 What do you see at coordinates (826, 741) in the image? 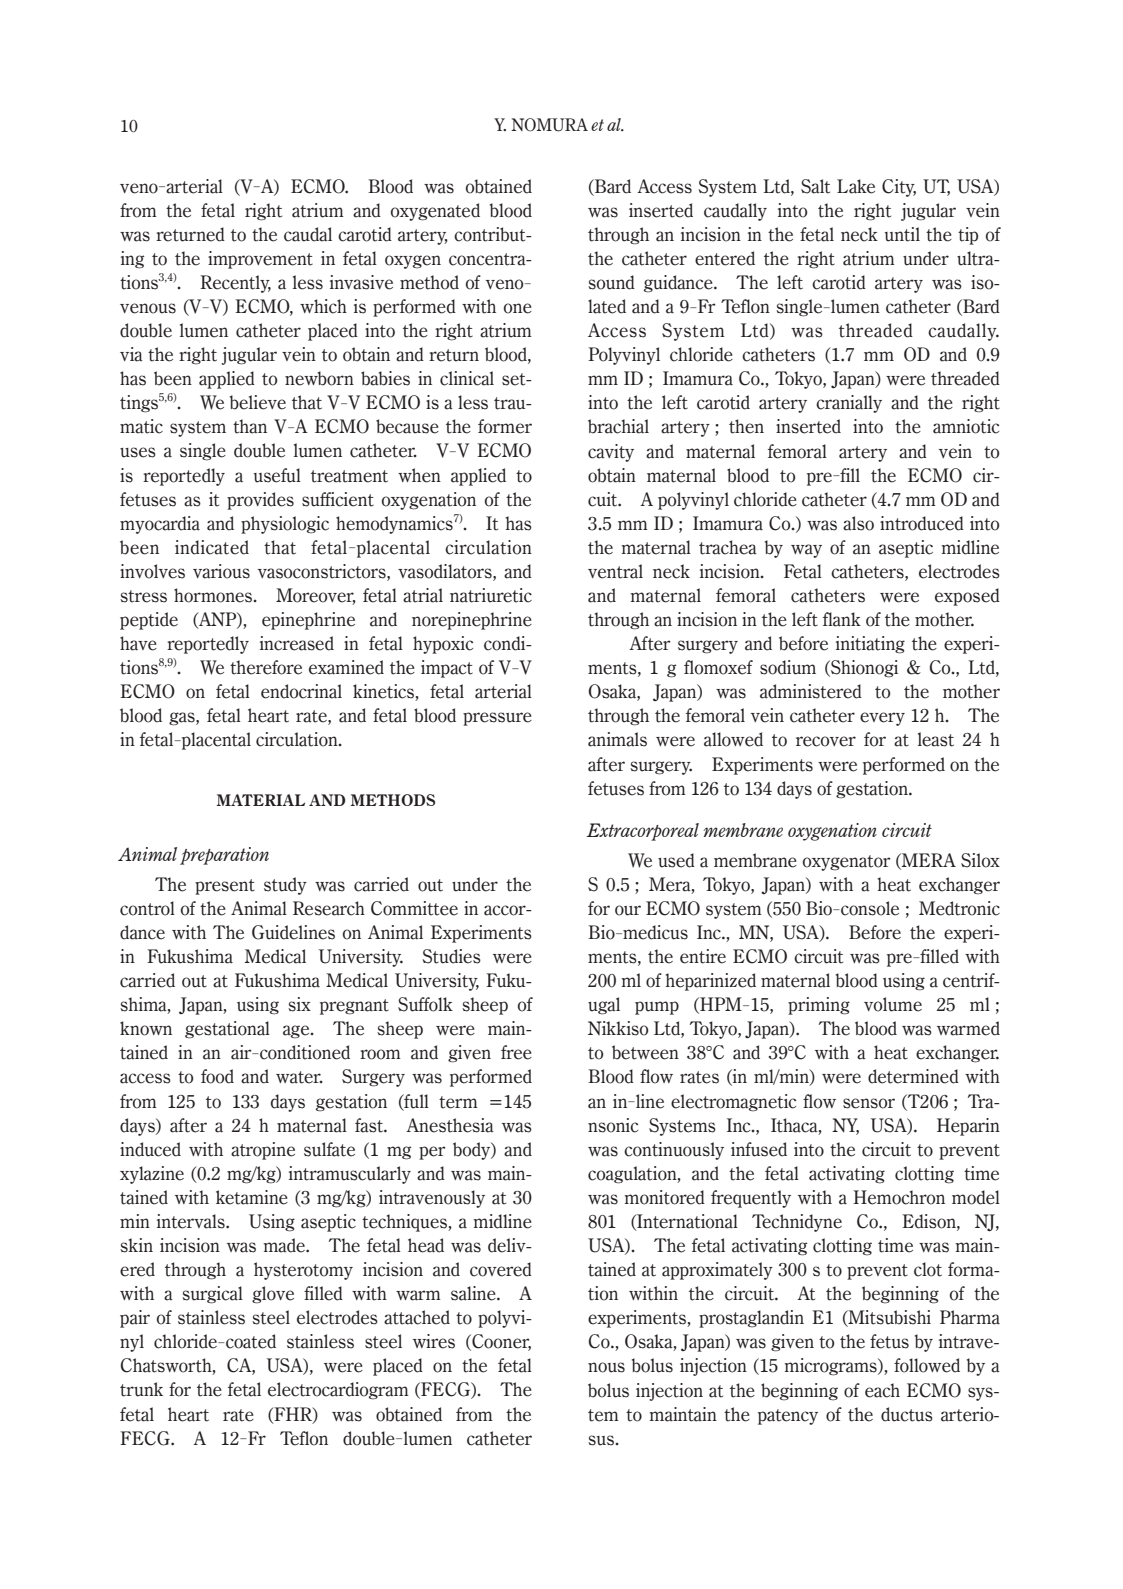
I see `recover` at bounding box center [826, 741].
